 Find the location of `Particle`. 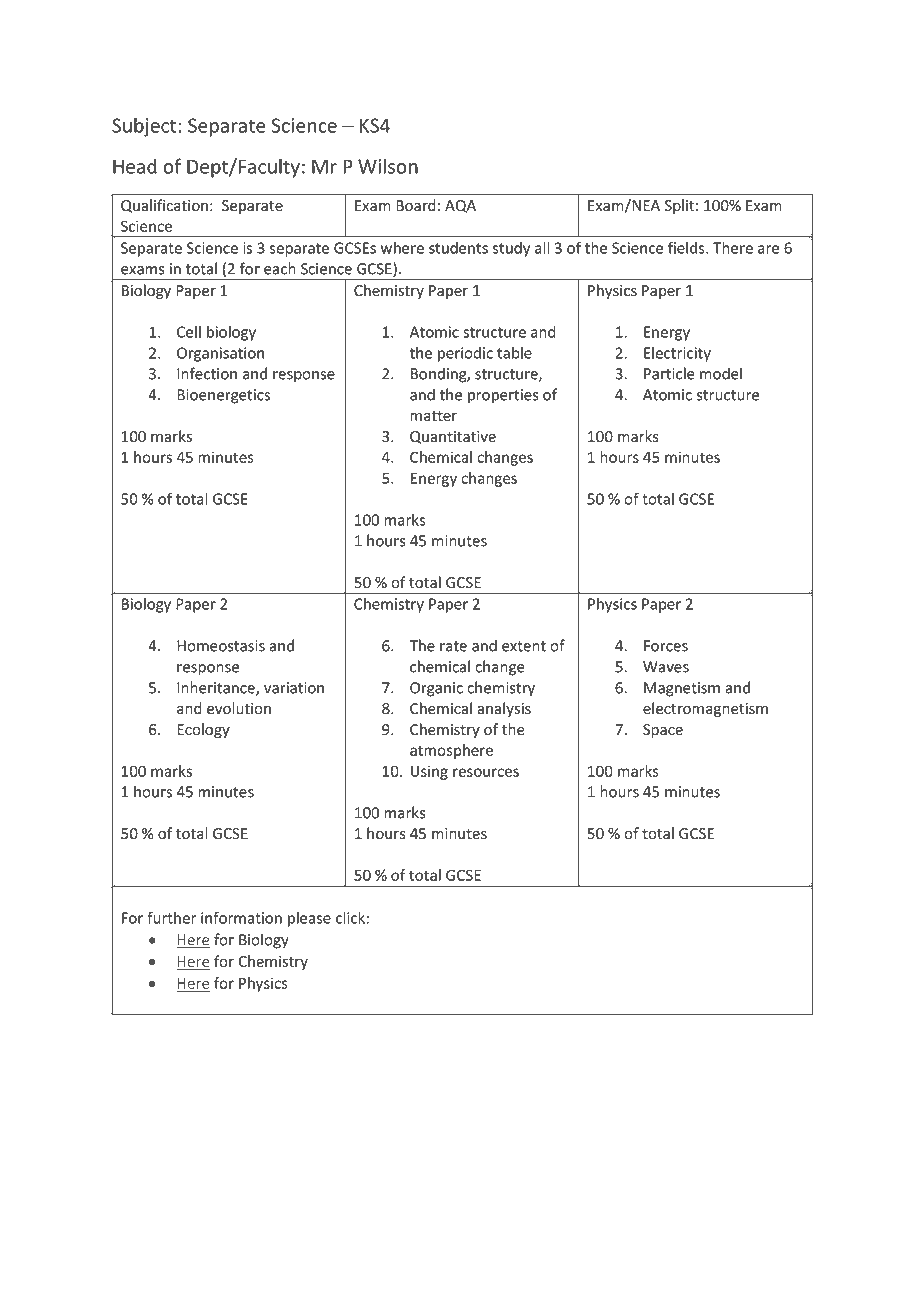

Particle is located at coordinates (669, 373).
